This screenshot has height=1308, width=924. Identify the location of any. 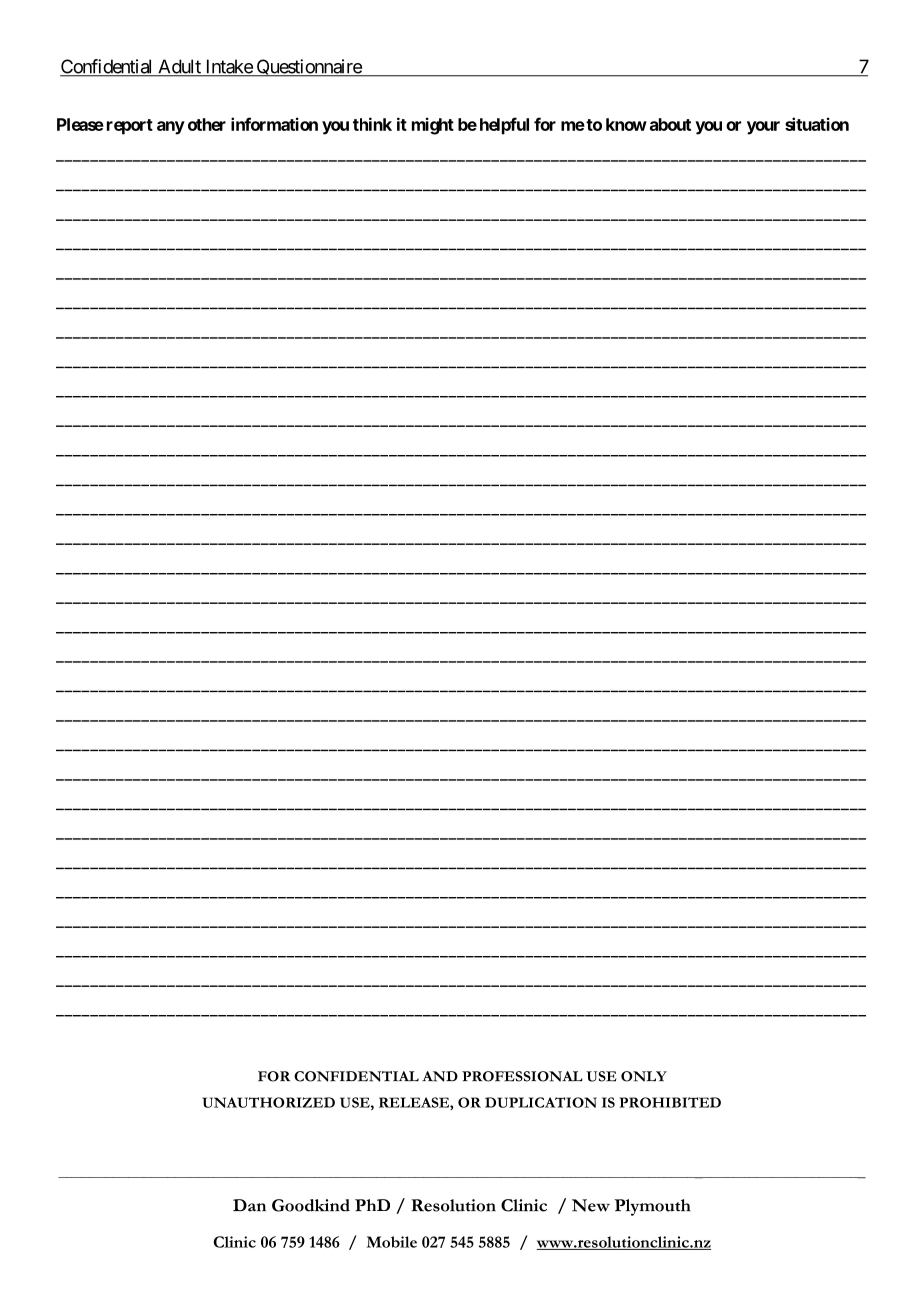
(171, 128).
